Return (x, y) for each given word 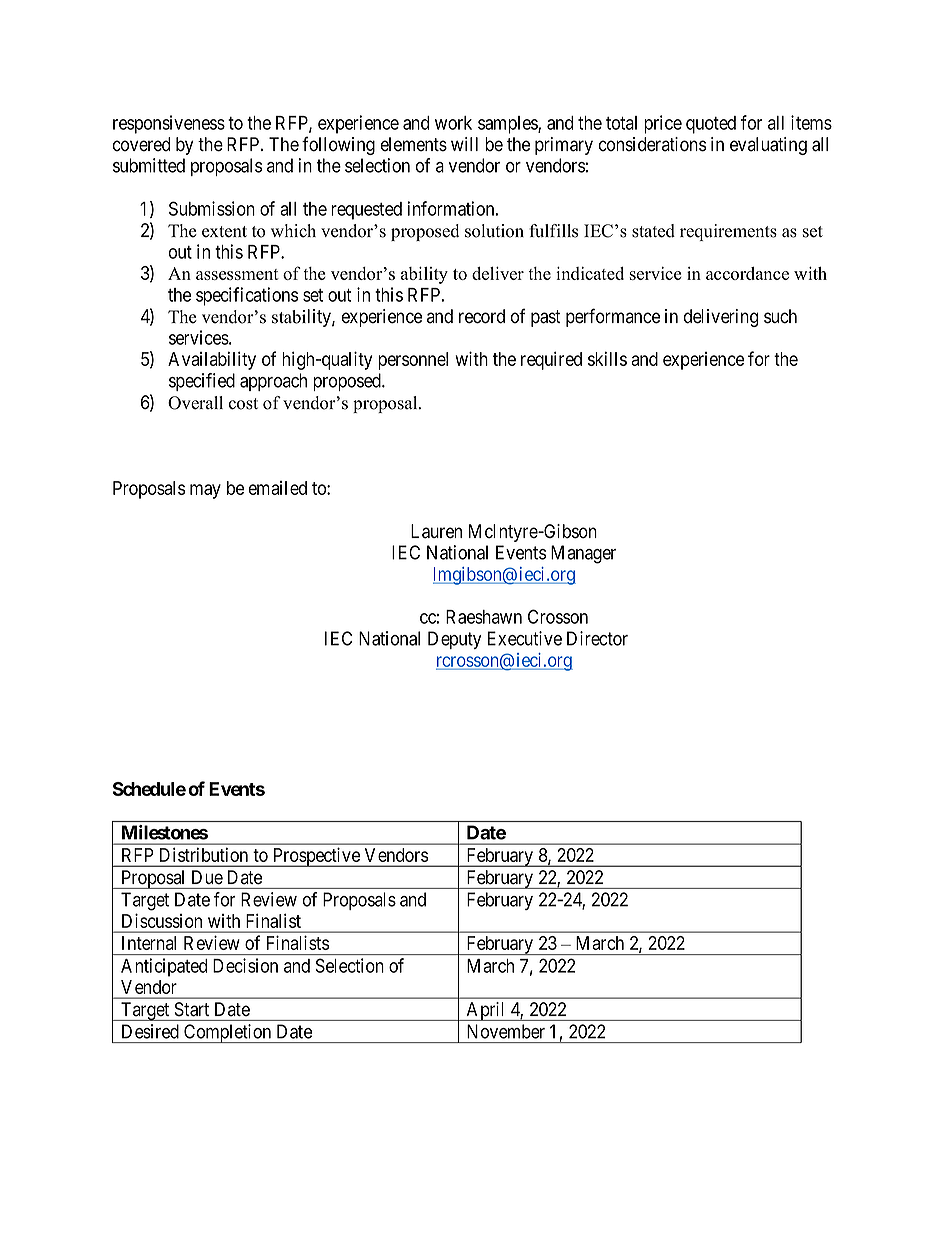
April (486, 1011)
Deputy (455, 640)
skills (607, 358)
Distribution (204, 855)
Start (192, 1009)
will (464, 144)
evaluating (768, 146)
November (506, 1031)
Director (597, 638)
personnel (413, 361)
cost (243, 404)
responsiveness (169, 124)
